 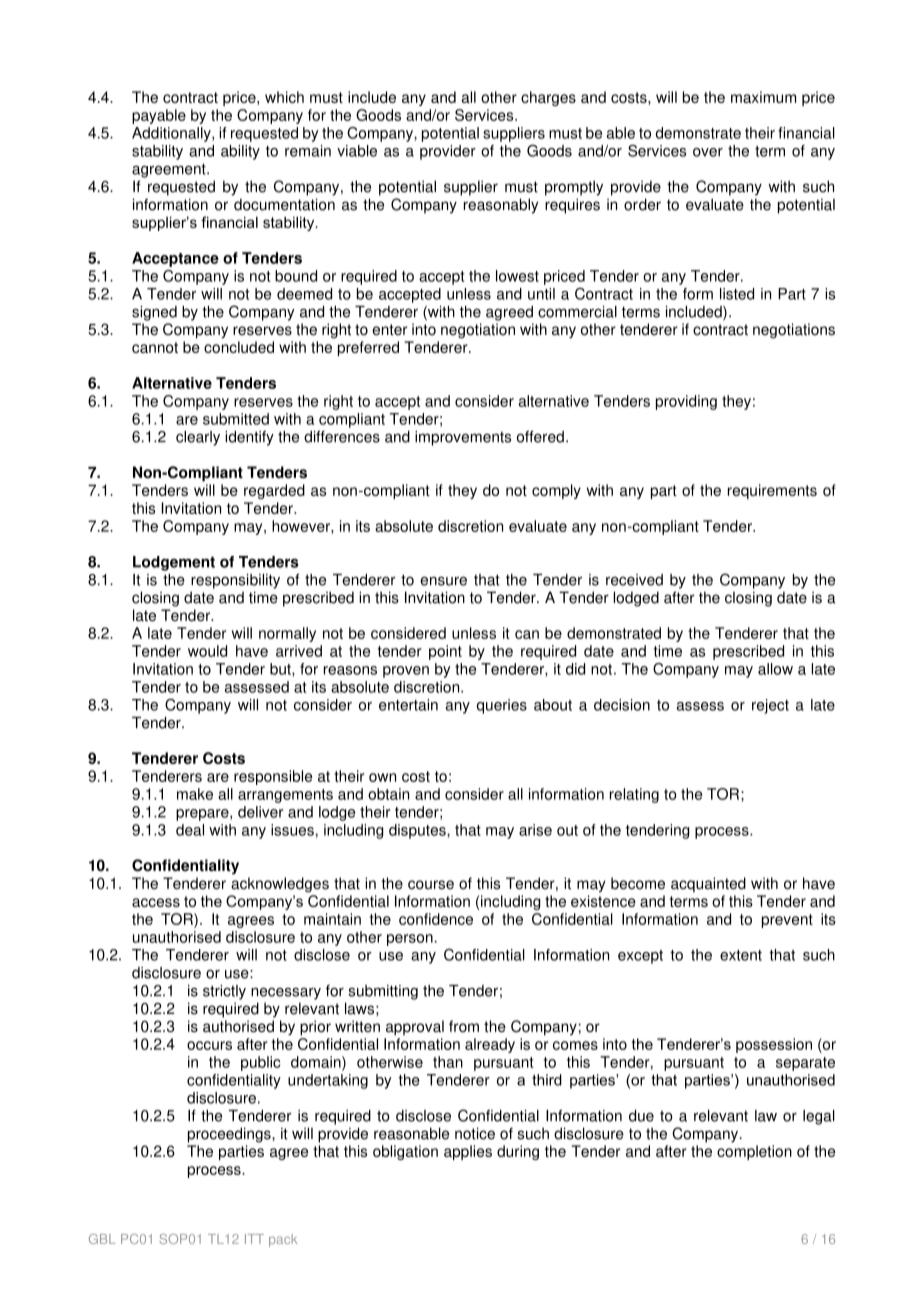 What do you see at coordinates (468, 1152) in the page?
I see `applies` at bounding box center [468, 1152].
